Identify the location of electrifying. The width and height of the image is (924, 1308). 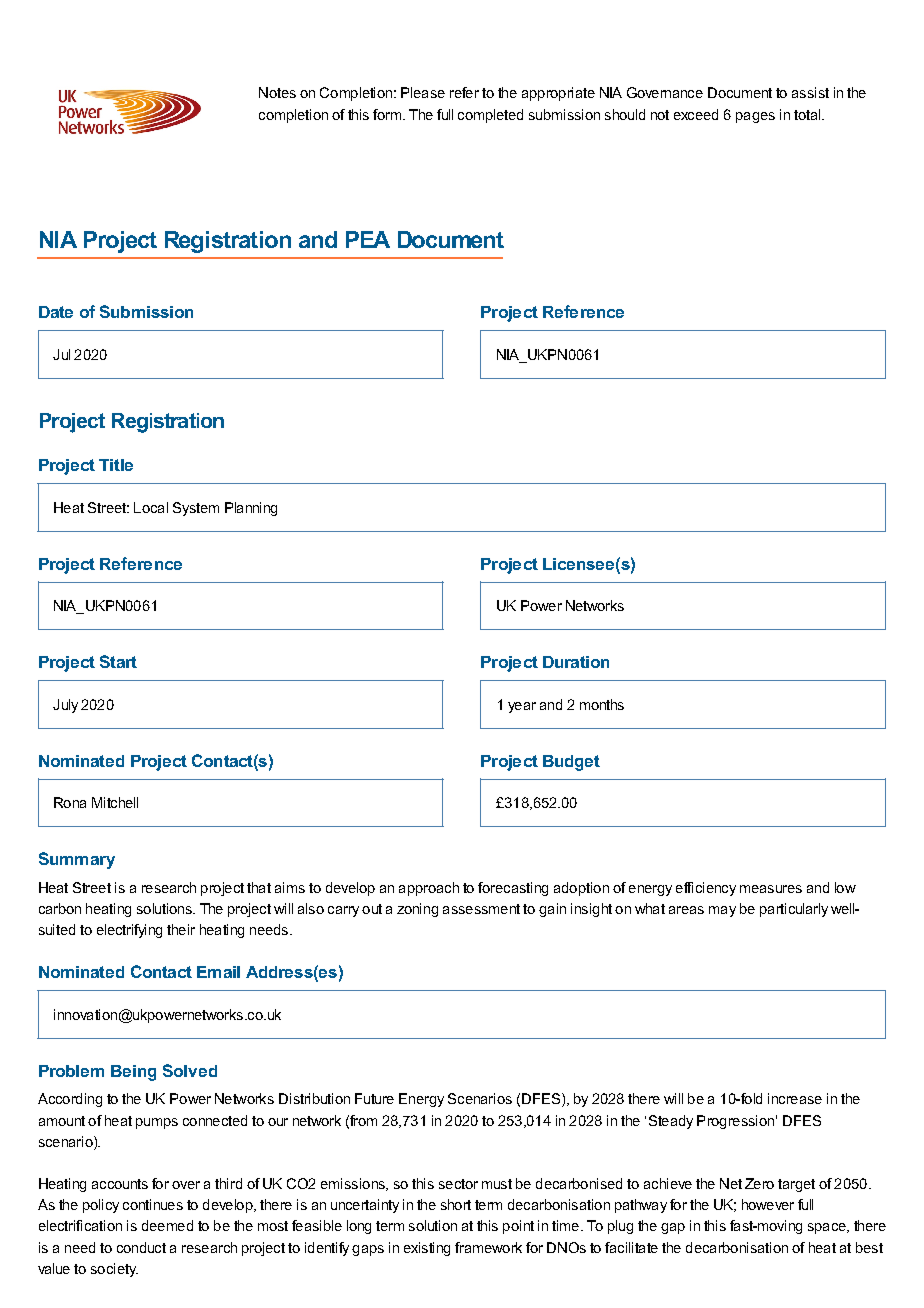
(129, 931).
